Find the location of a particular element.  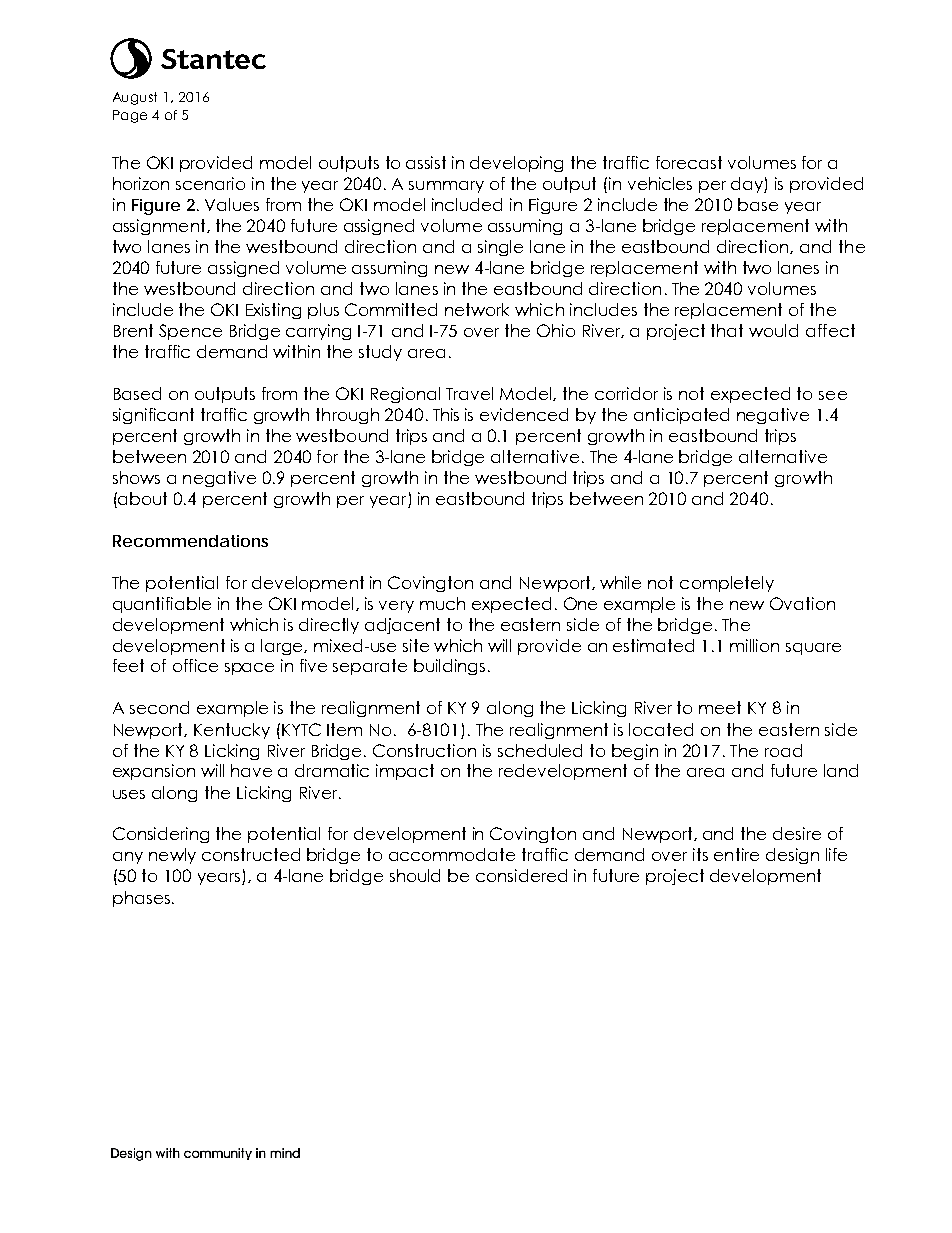

Travel is located at coordinates (469, 393).
